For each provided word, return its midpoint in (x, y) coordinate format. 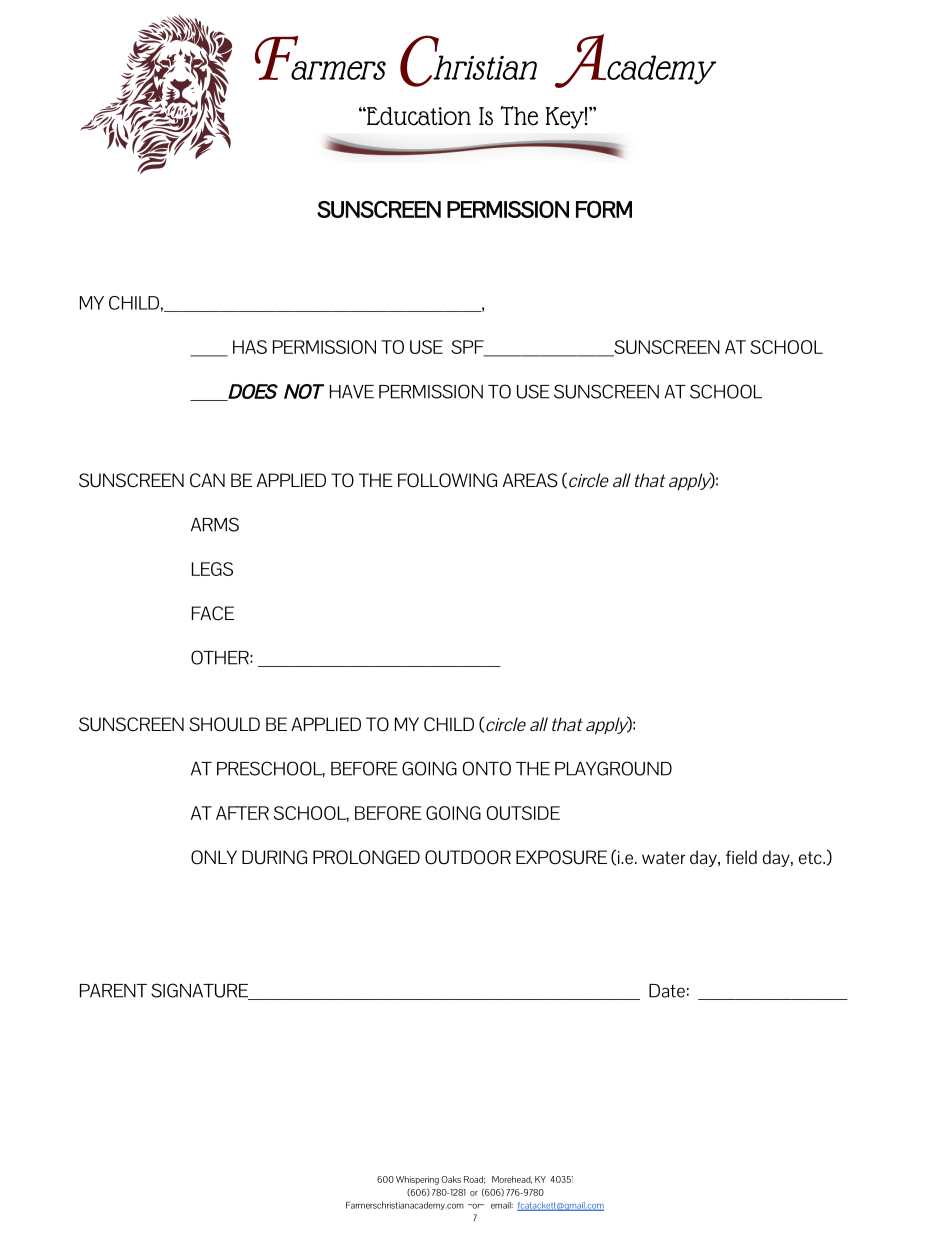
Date (667, 991)
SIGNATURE (200, 991)
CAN (207, 480)
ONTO (487, 768)
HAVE (352, 392)
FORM (604, 209)
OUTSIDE (523, 813)
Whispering (417, 1180)
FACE (213, 613)
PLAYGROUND (613, 768)
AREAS (530, 480)
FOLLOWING (447, 480)
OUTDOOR (468, 857)
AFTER (242, 813)
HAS (250, 347)
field (741, 857)
